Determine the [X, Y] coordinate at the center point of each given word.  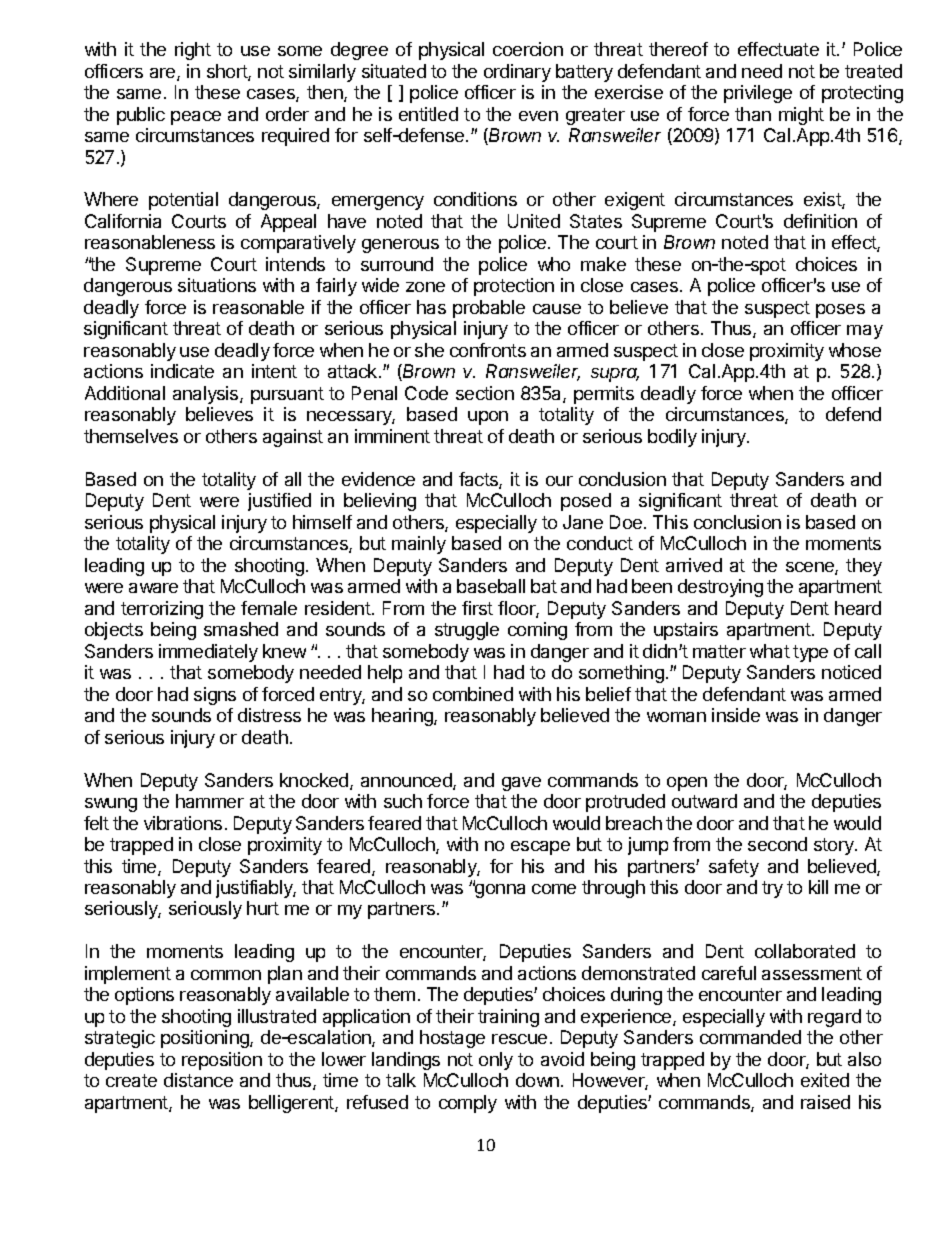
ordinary [517, 73]
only [496, 1061]
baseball [491, 586]
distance [198, 1080]
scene [811, 568]
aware [153, 588]
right [193, 51]
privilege [758, 94]
